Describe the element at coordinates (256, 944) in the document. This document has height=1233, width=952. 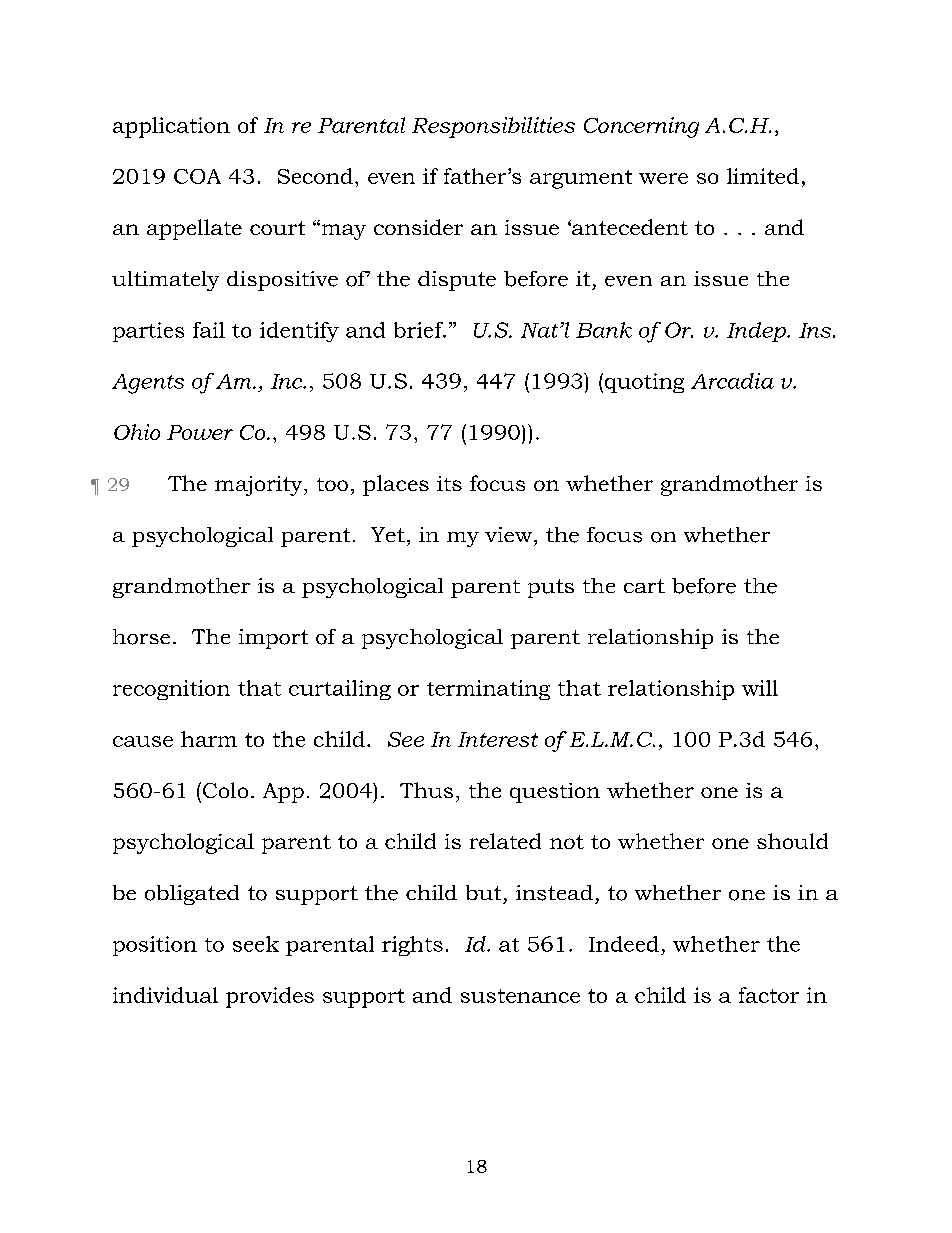
I see `seek` at that location.
